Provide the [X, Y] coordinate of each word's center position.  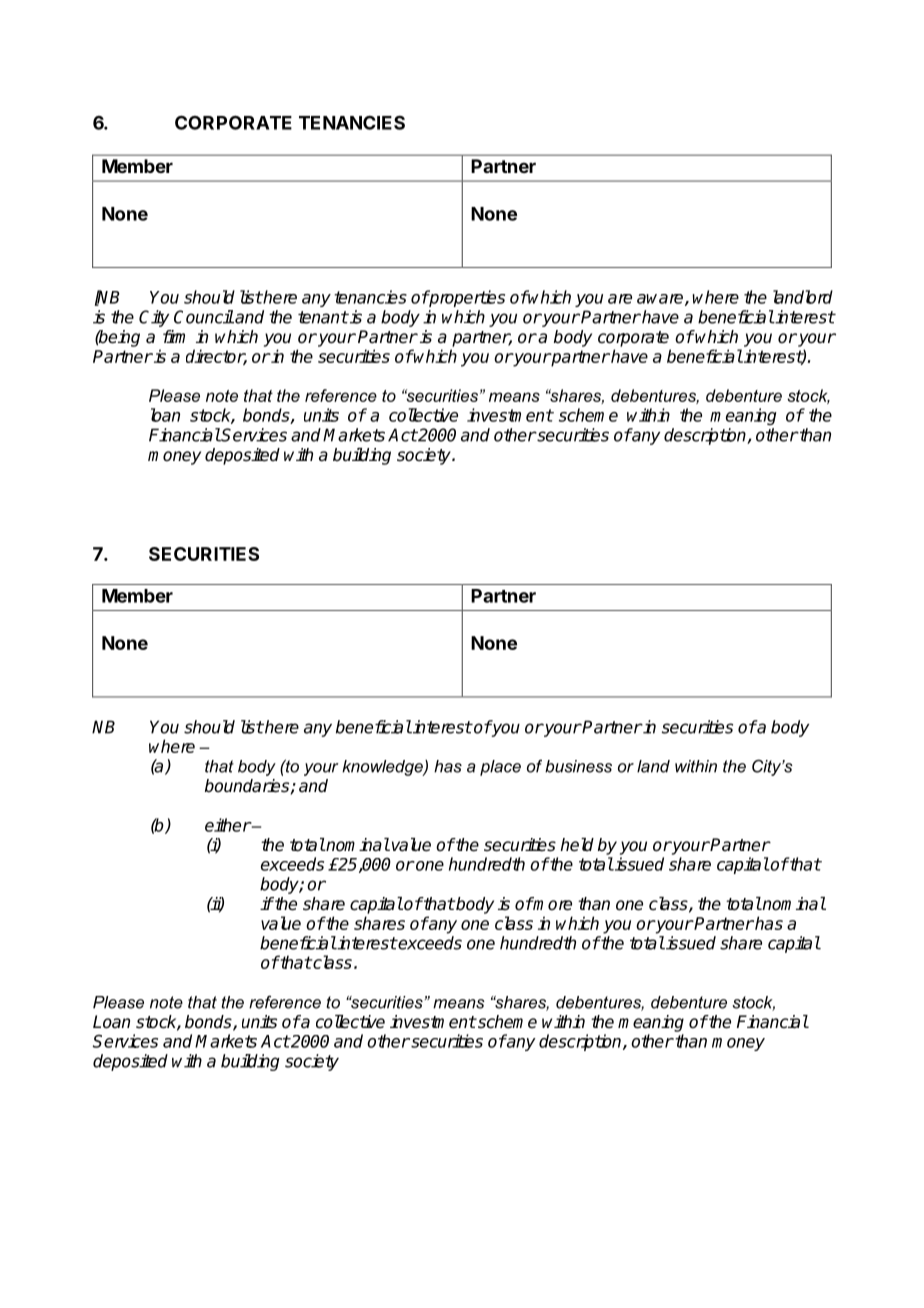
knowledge [383, 768]
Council [204, 317]
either [228, 825]
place [500, 768]
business [578, 766]
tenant [323, 317]
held [577, 845]
